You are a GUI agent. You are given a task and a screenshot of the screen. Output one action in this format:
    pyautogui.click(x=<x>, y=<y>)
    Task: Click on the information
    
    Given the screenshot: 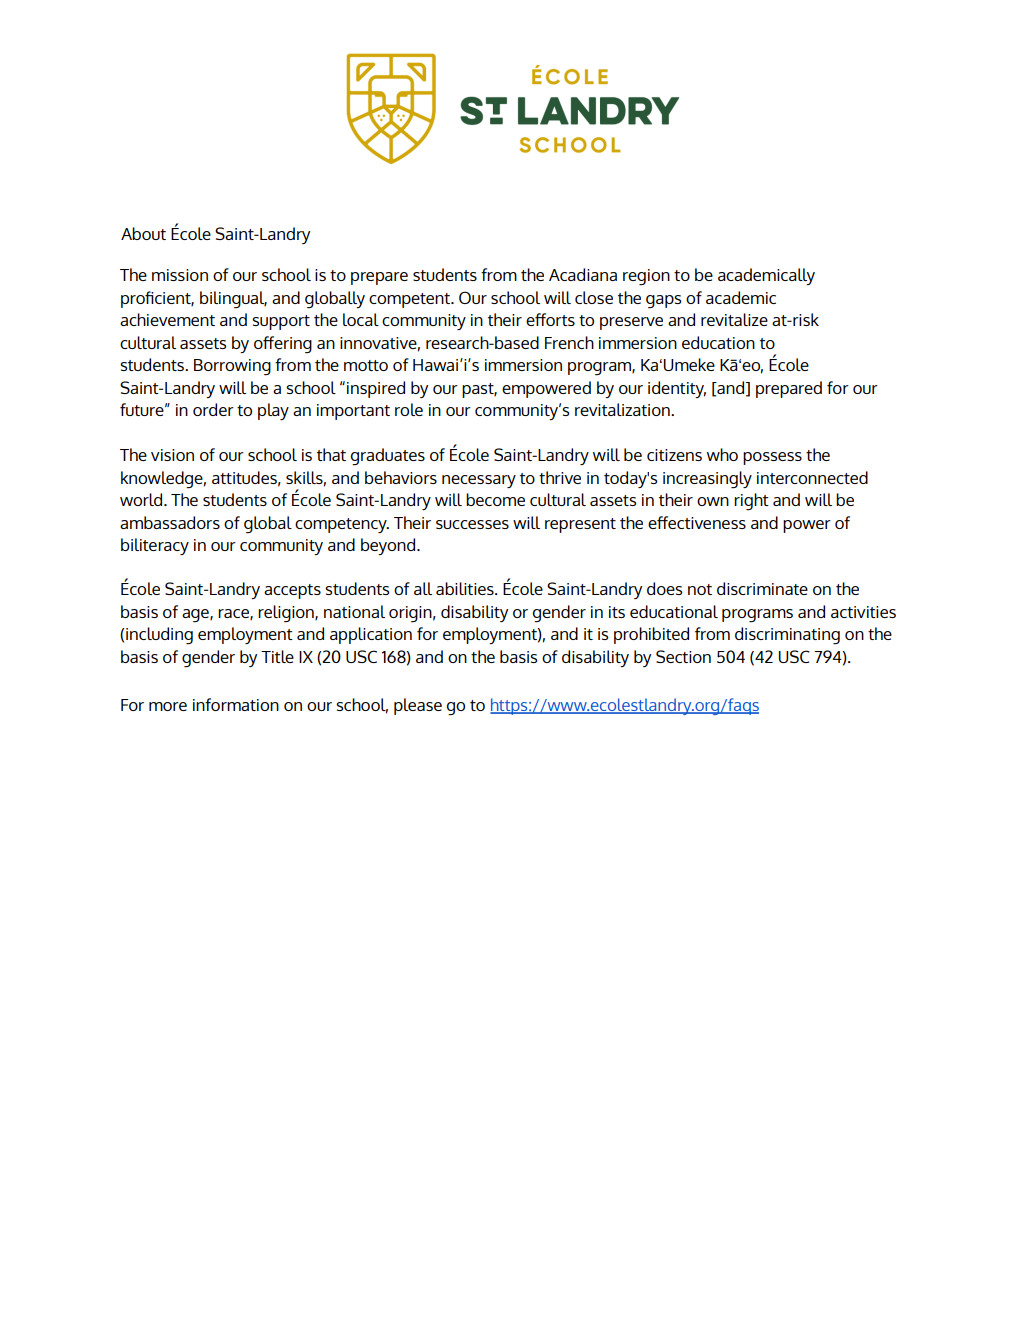 What is the action you would take?
    pyautogui.click(x=236, y=704)
